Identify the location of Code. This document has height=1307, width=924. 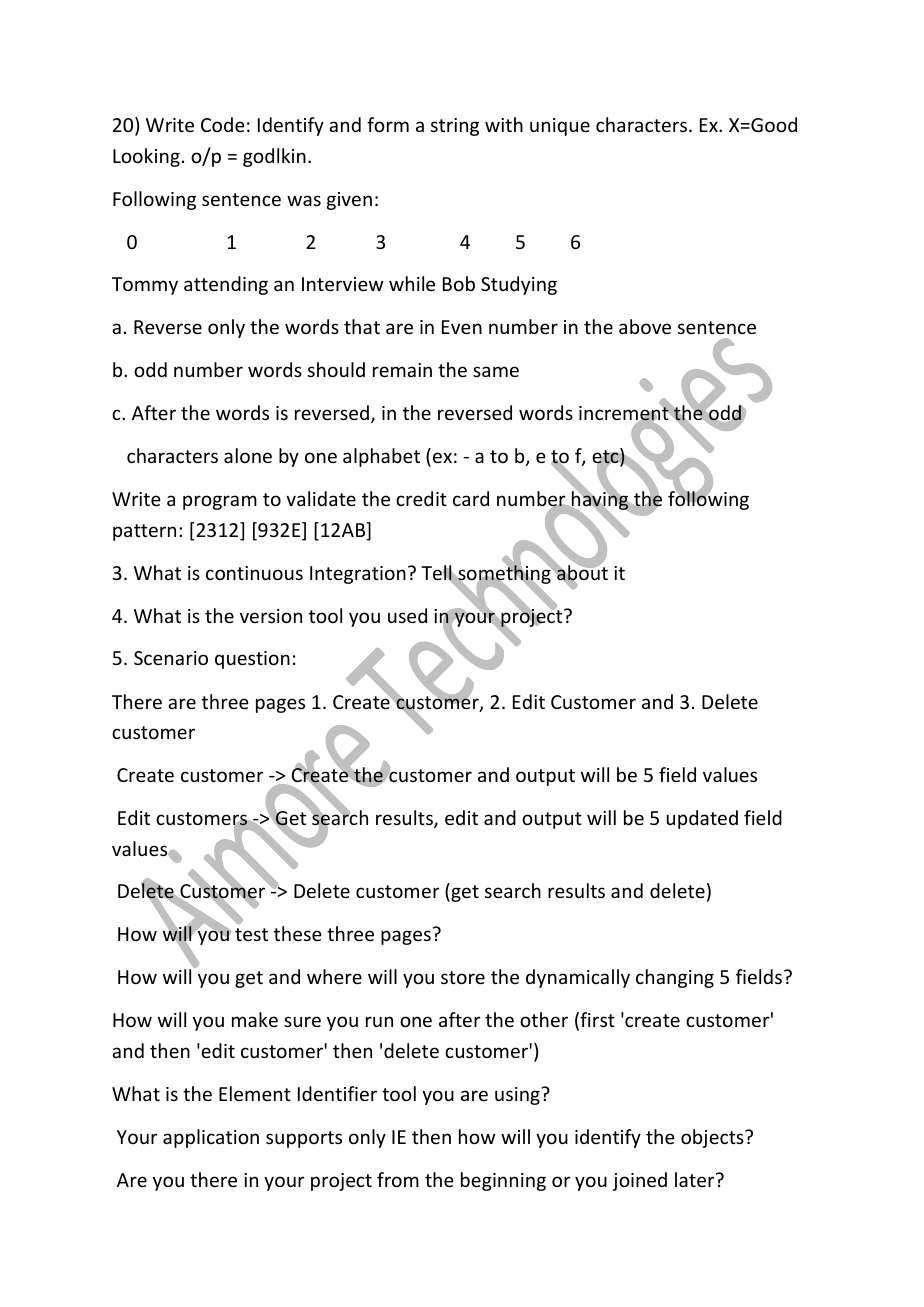
(223, 124).
